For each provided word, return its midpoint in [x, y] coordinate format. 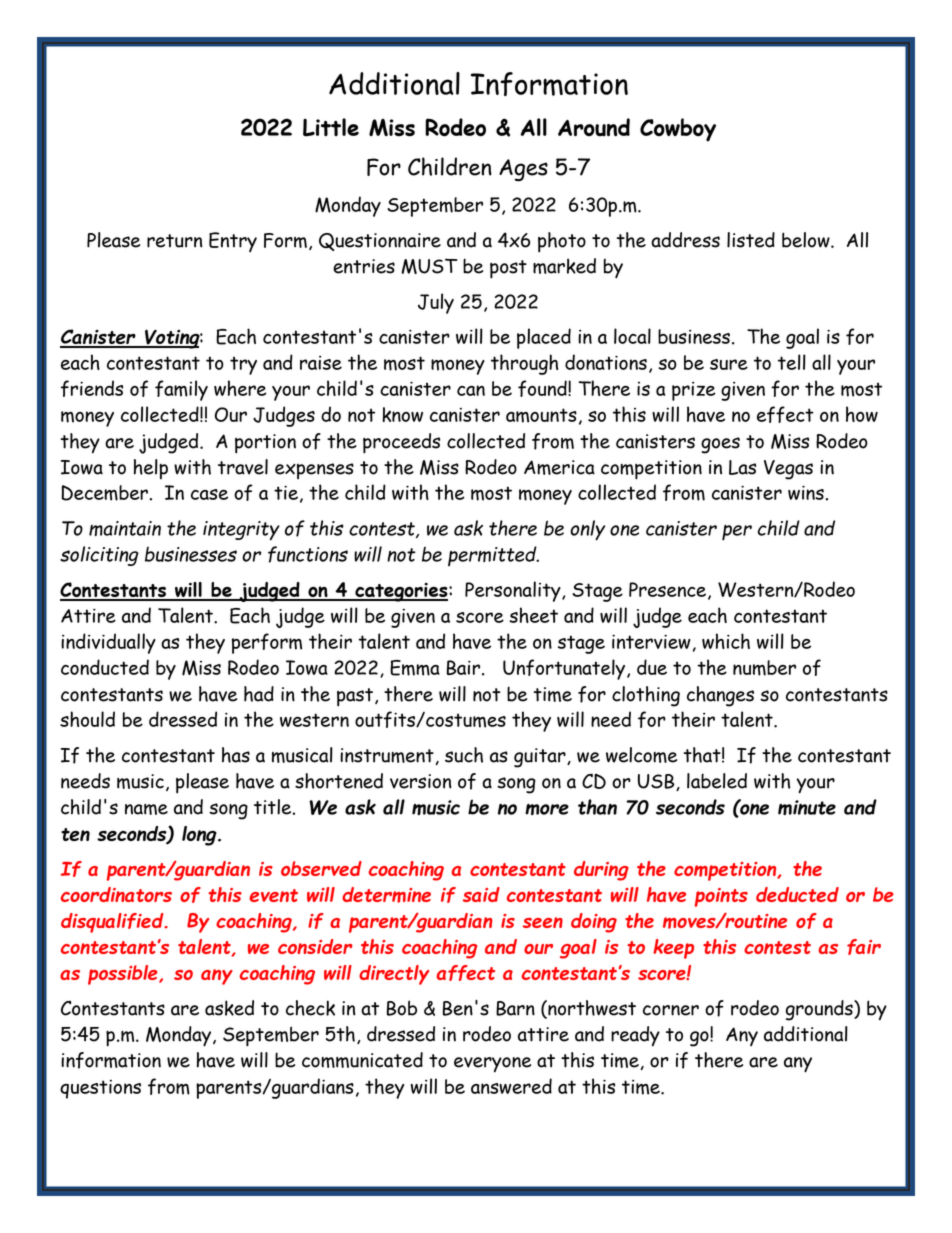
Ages [523, 170]
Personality [514, 591]
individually [108, 643]
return [174, 241]
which [726, 641]
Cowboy [678, 130]
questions [100, 1089]
